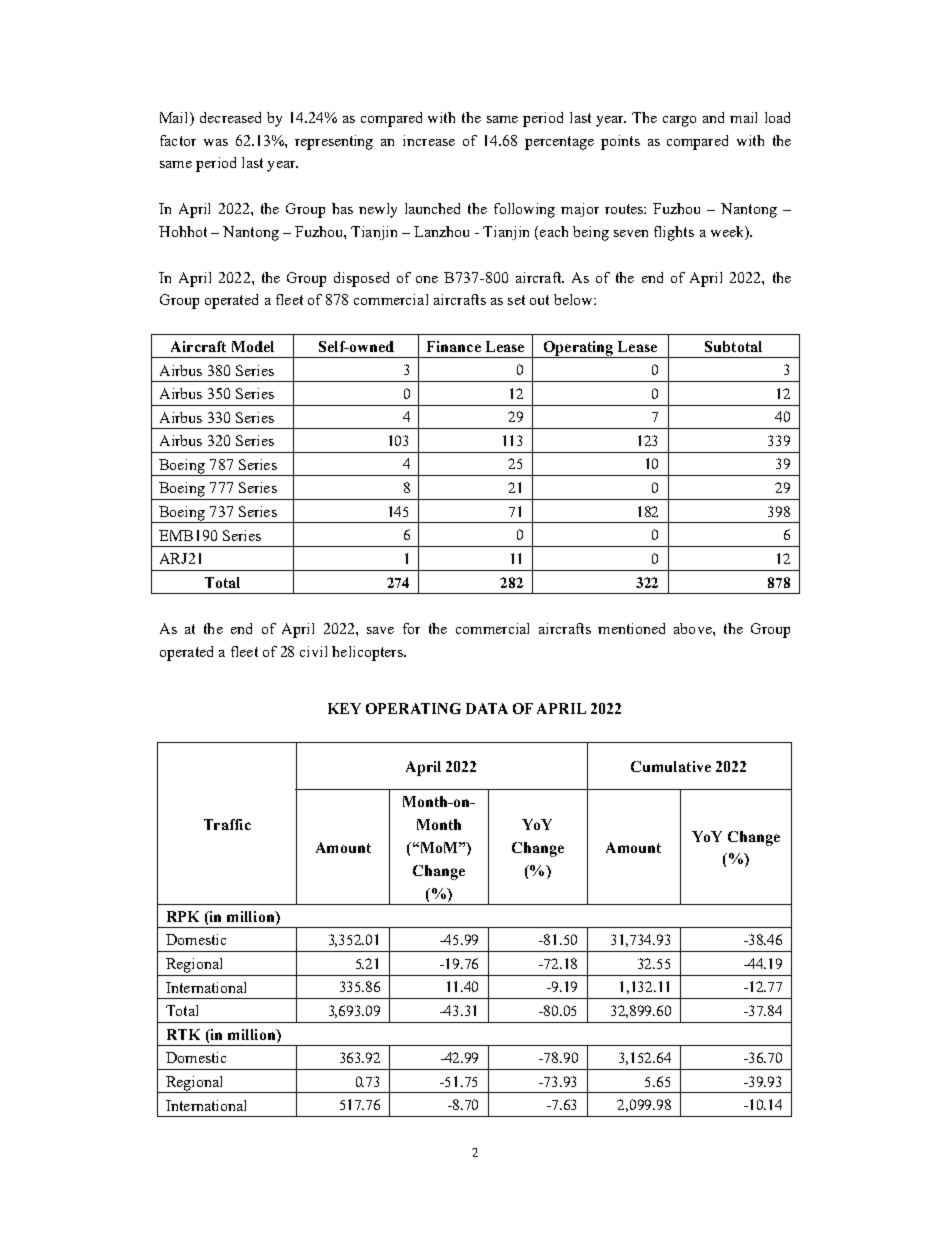 The width and height of the image is (952, 1233). Describe the element at coordinates (380, 630) in the image. I see `save` at that location.
